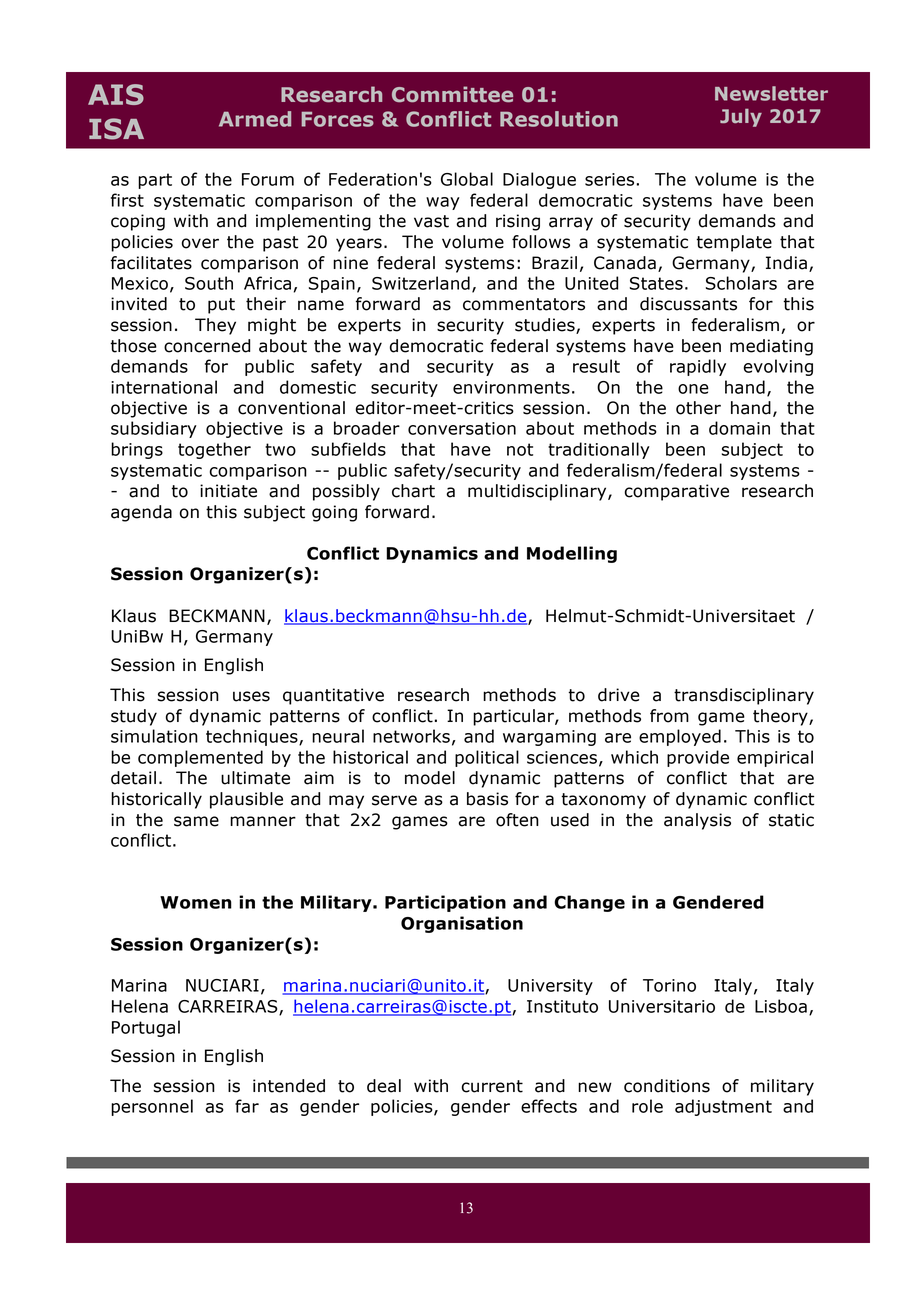 Image resolution: width=924 pixels, height=1308 pixels. I want to click on adjustment, so click(723, 1107).
